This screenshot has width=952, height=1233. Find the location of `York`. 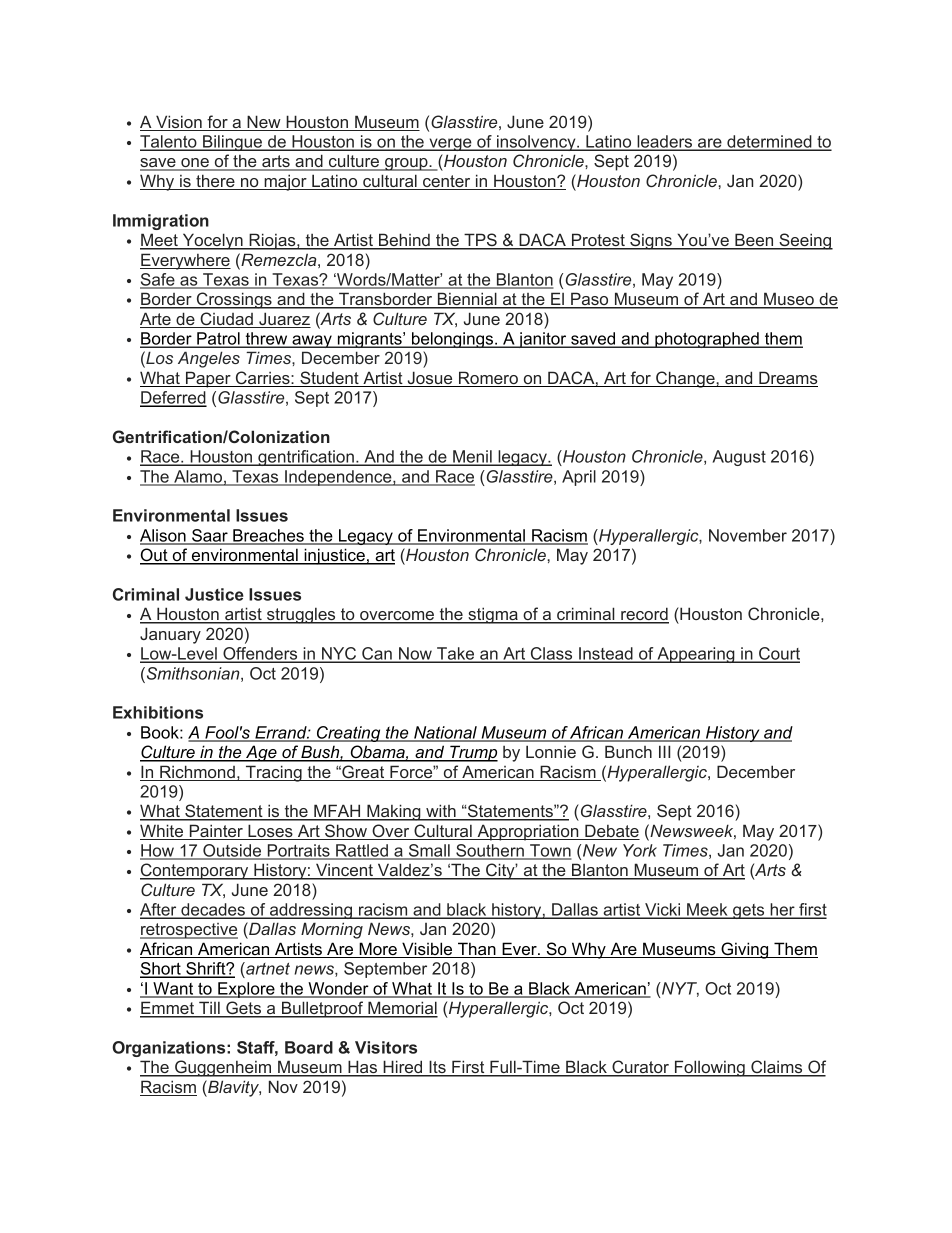

York is located at coordinates (640, 850).
